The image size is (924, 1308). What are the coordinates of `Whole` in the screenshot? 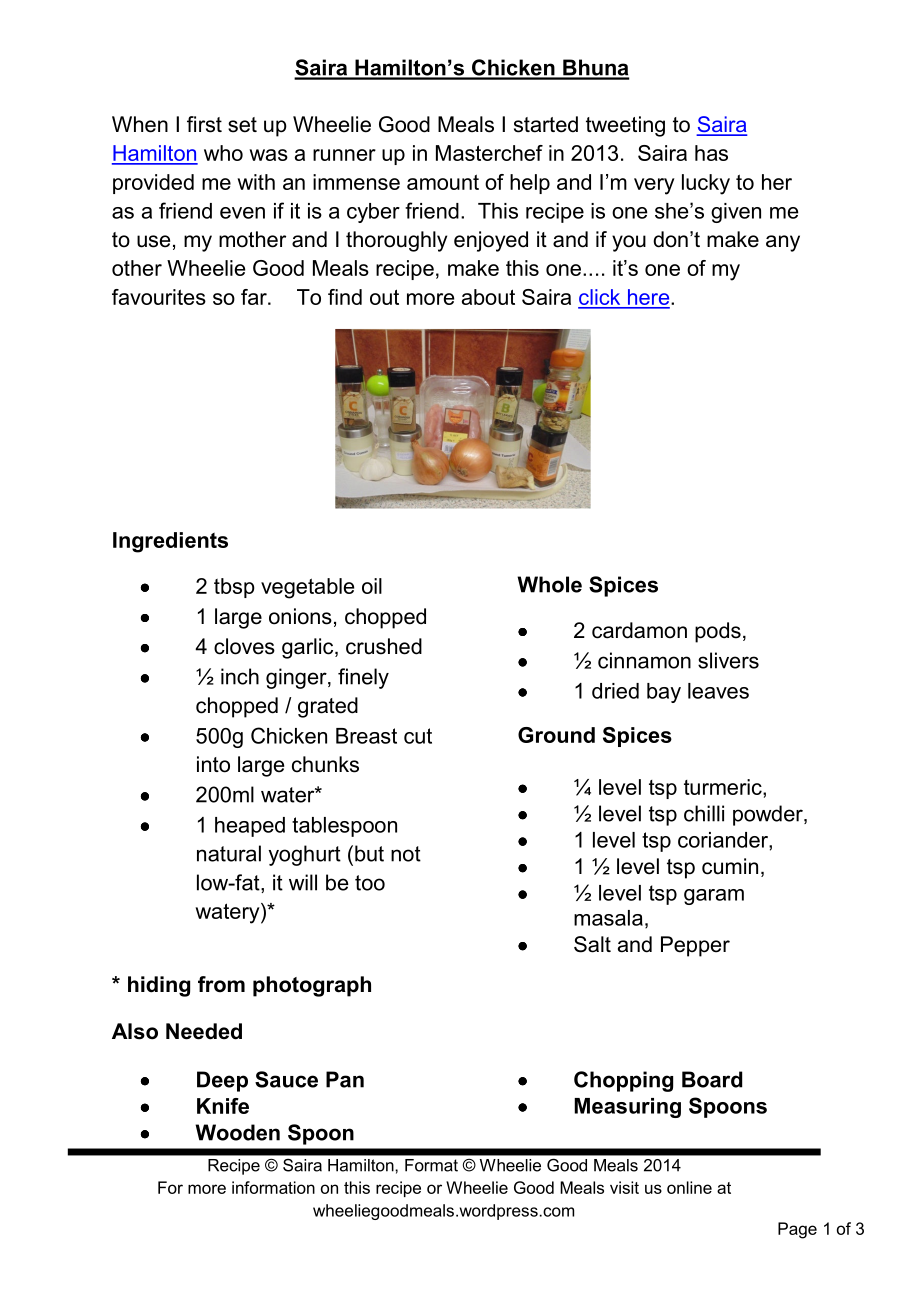 It's located at (549, 584).
